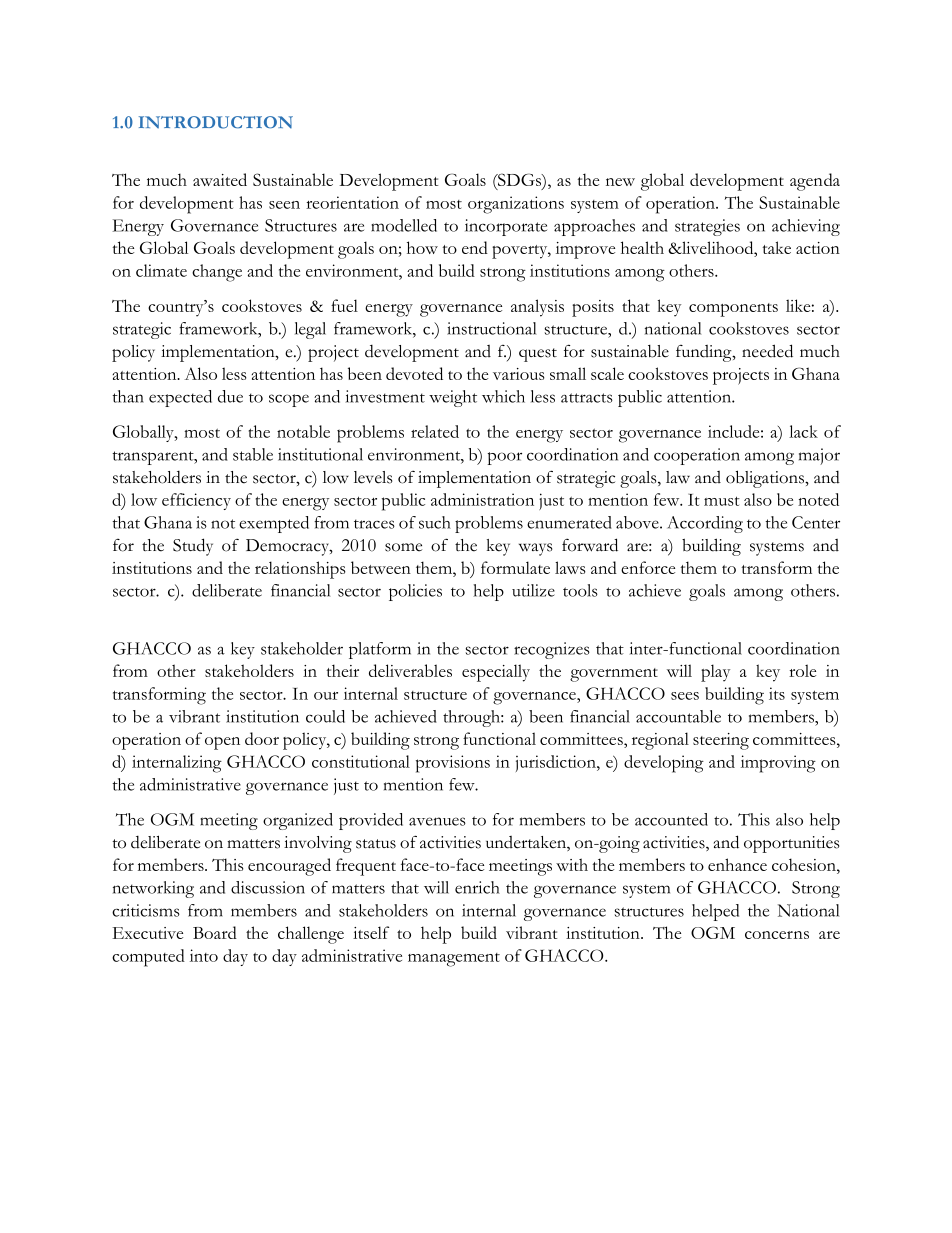  Describe the element at coordinates (815, 182) in the screenshot. I see `agenda` at that location.
